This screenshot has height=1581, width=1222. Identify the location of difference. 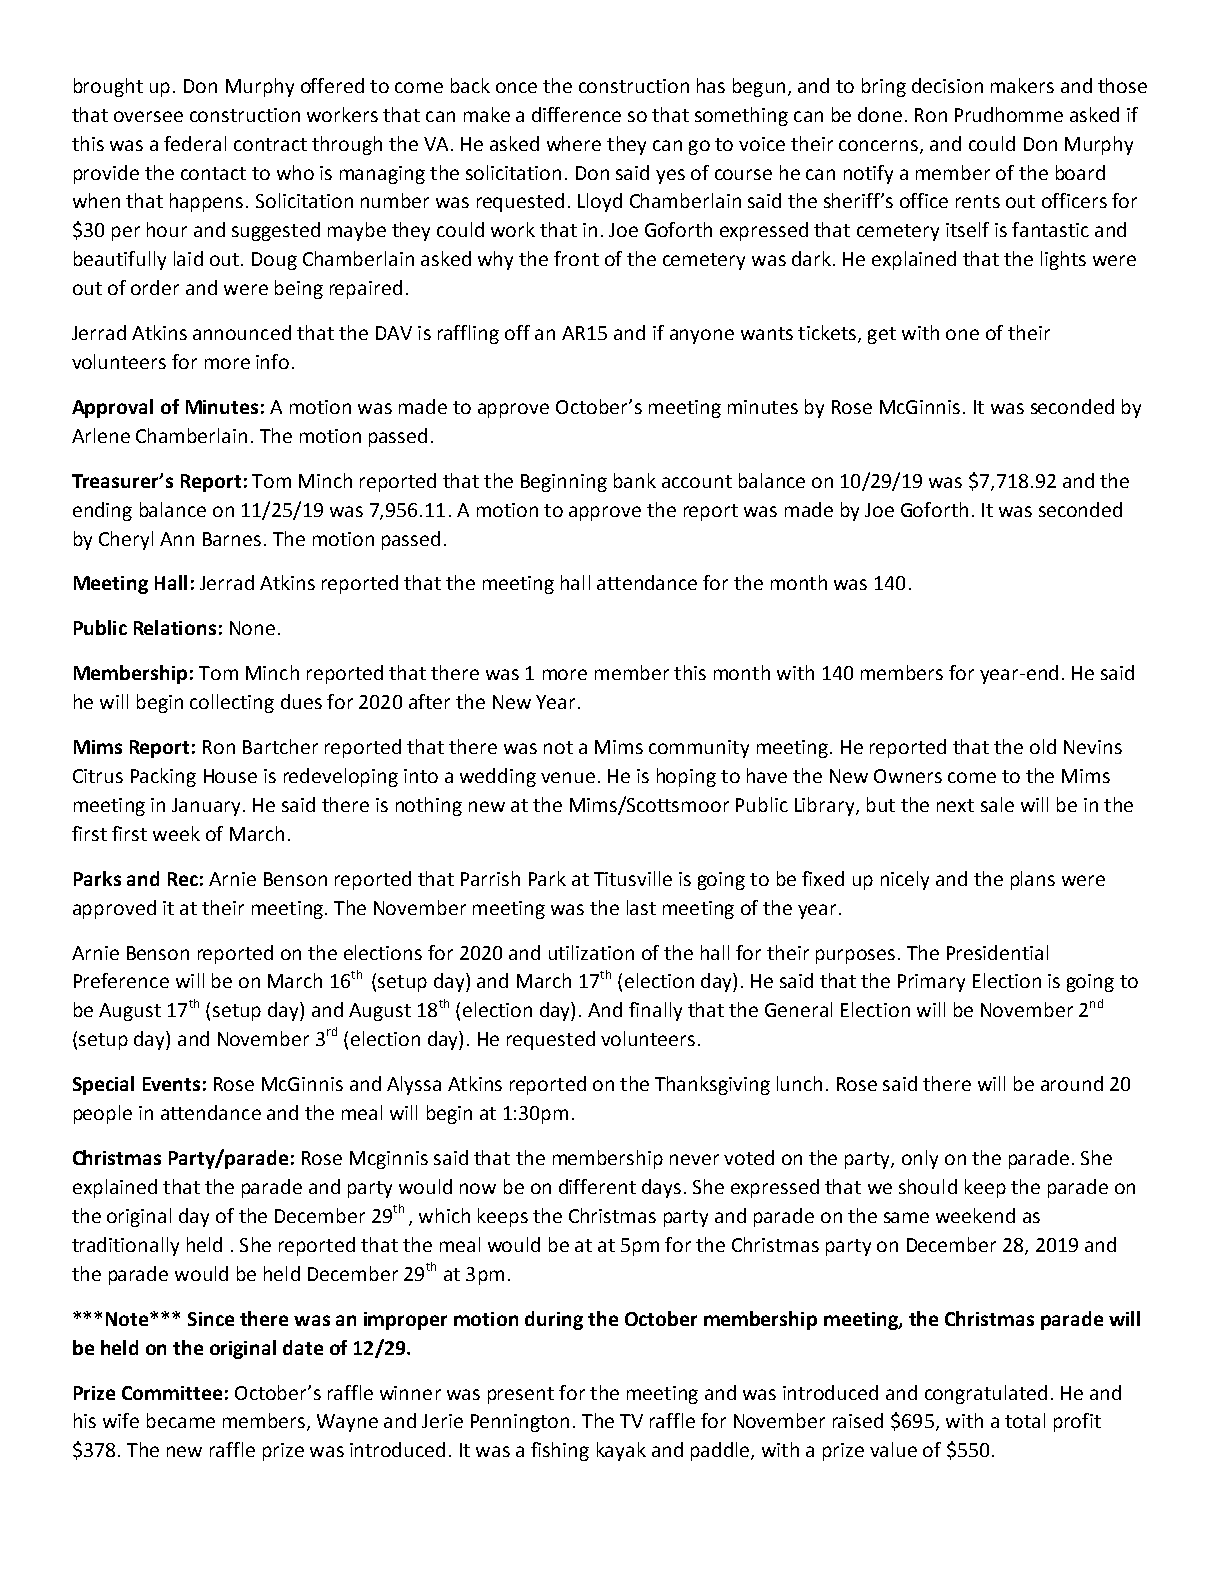
(576, 114).
